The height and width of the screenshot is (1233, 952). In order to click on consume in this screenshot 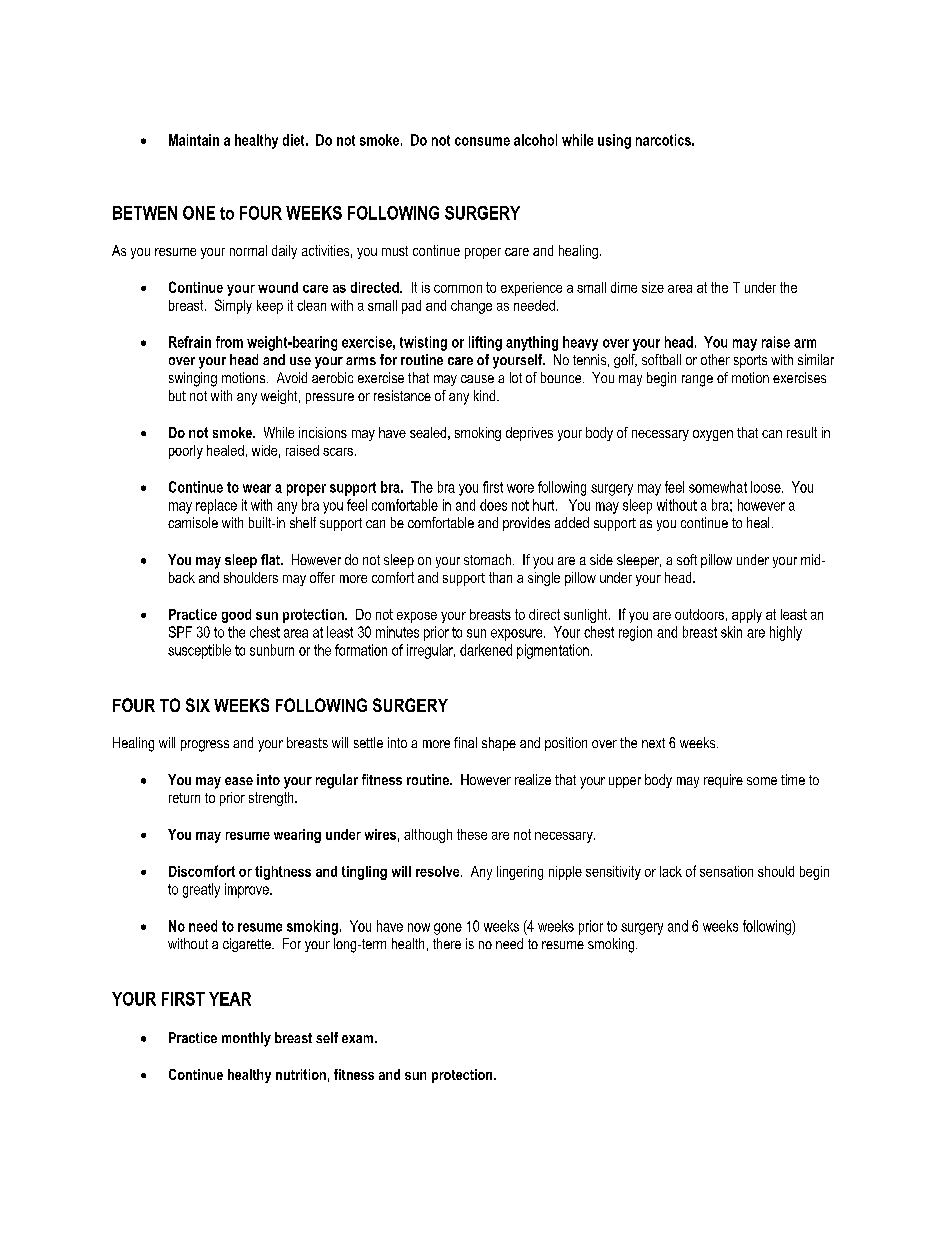, I will do `click(482, 141)`.
